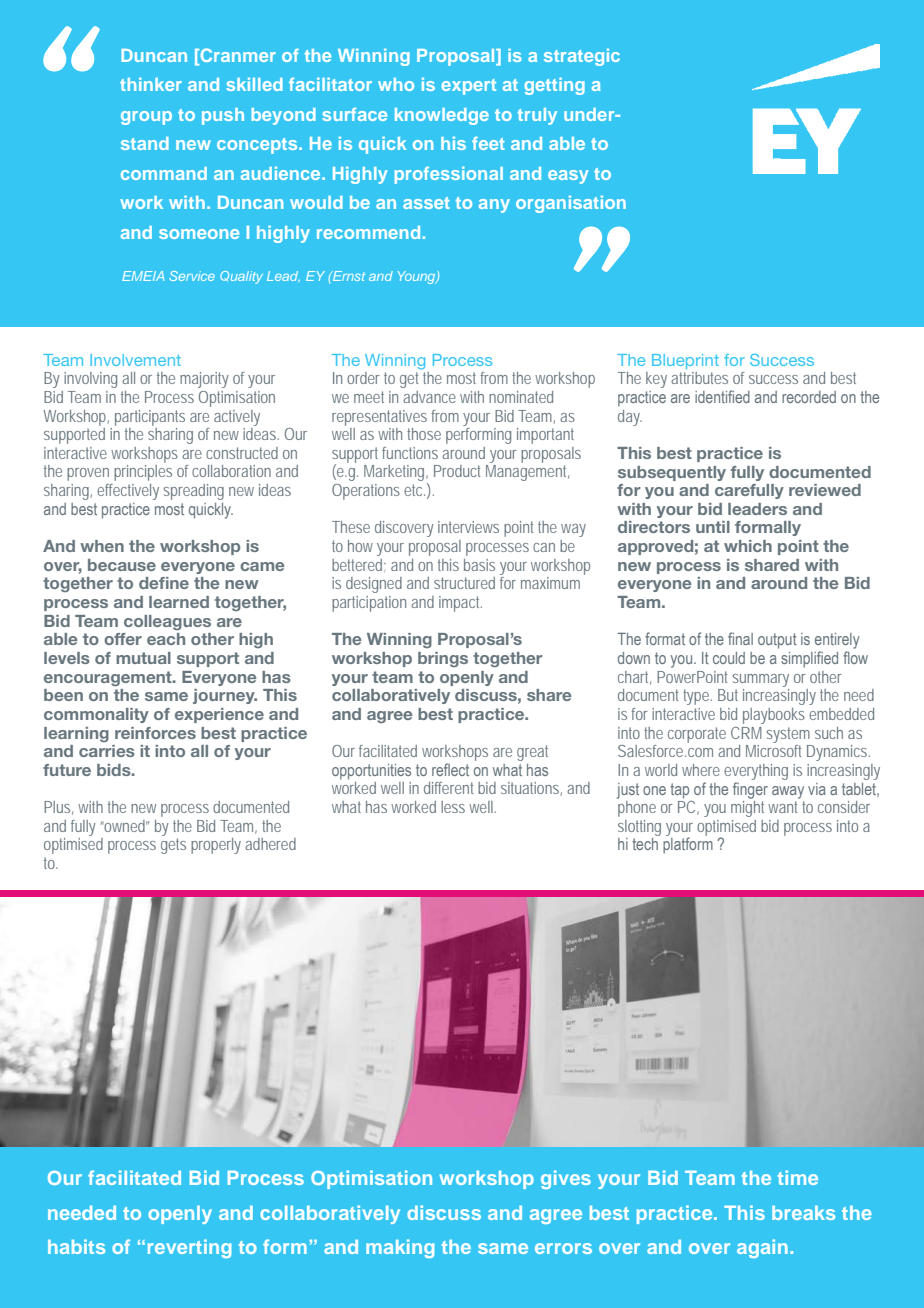 The width and height of the document is (924, 1308). Describe the element at coordinates (189, 1248) in the document. I see `reverting` at that location.
